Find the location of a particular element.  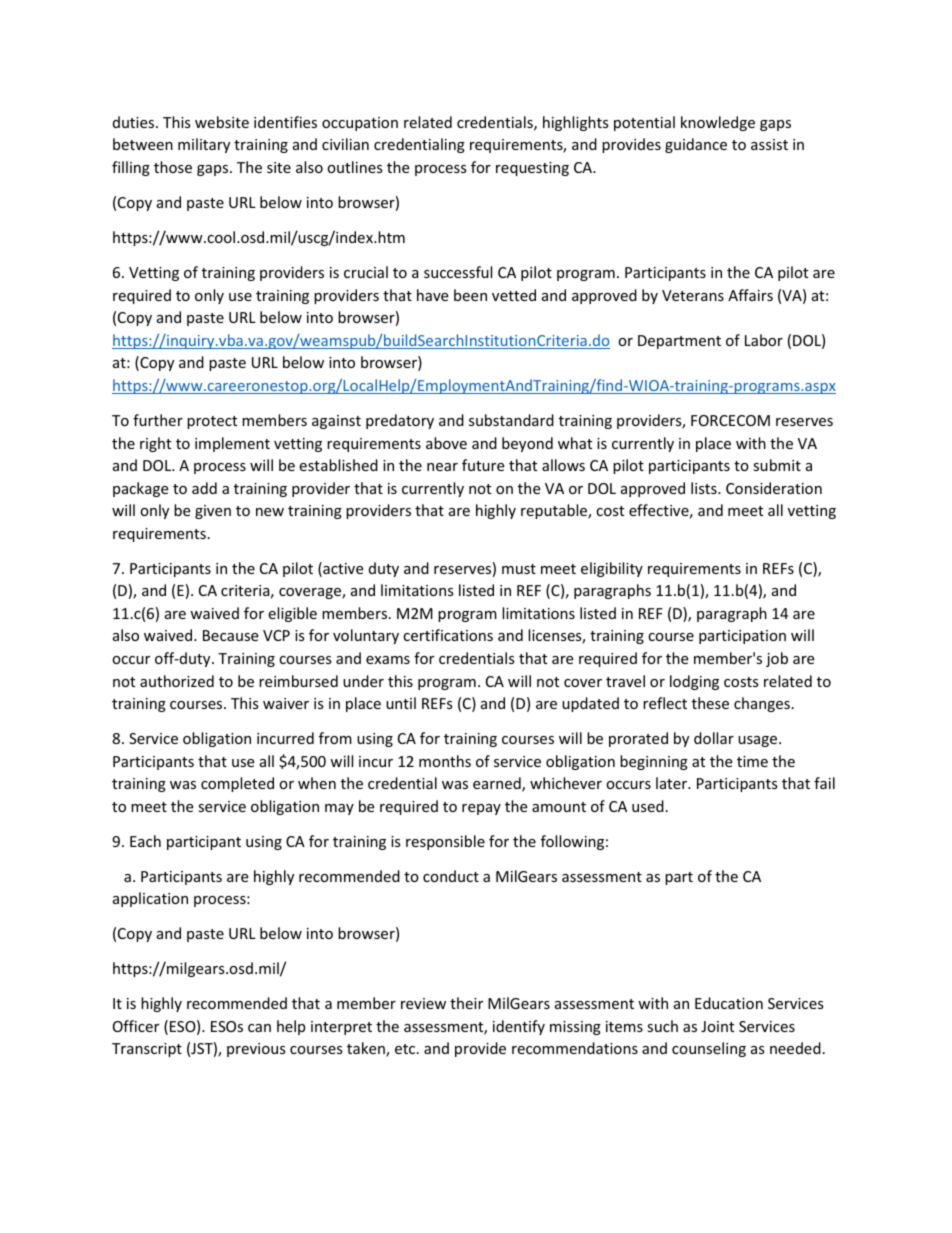

military is located at coordinates (204, 145).
